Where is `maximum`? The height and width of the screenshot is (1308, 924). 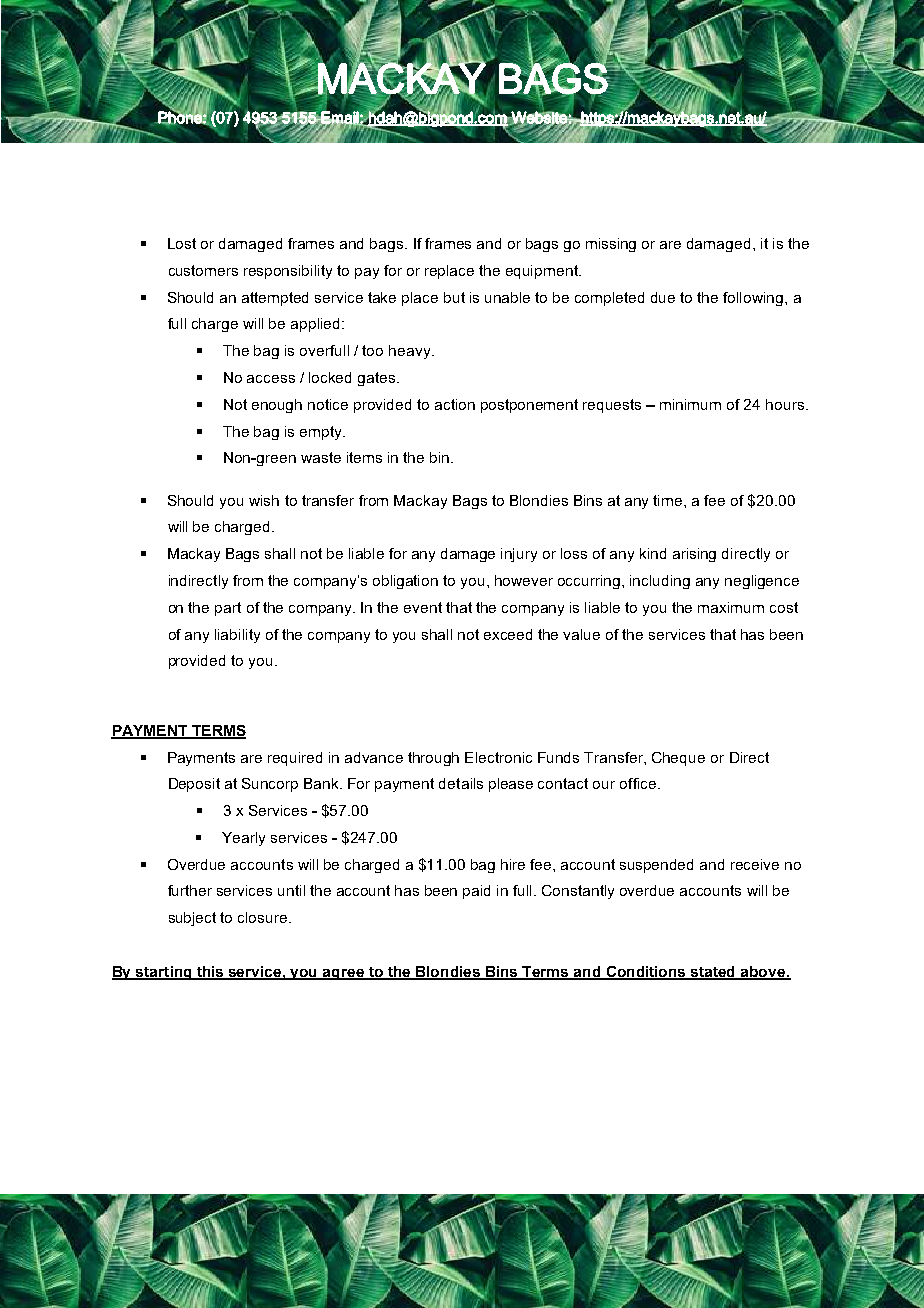 maximum is located at coordinates (731, 607).
